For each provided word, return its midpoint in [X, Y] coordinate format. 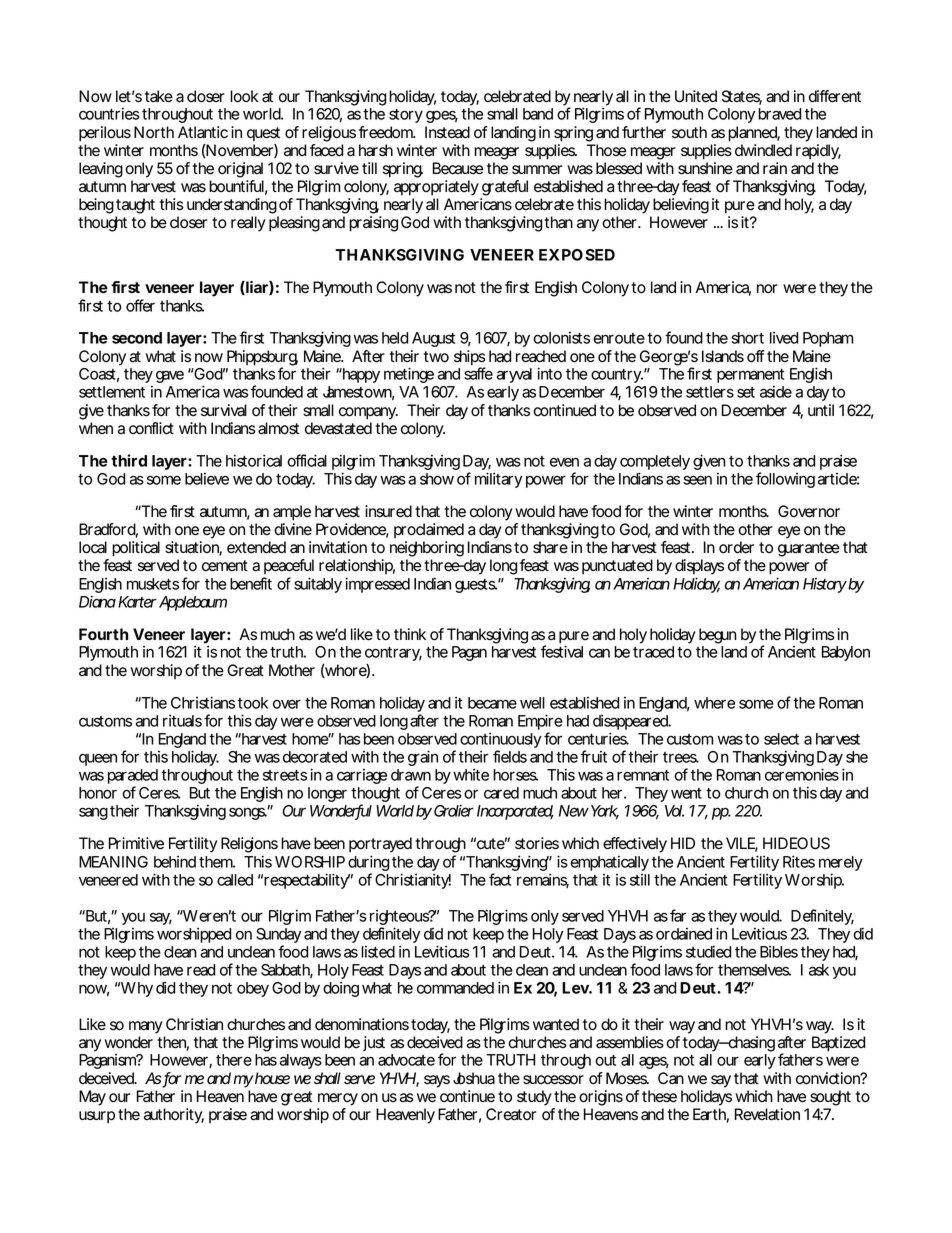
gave [170, 376]
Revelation [767, 1114]
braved [779, 114]
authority [174, 1116]
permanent [750, 376]
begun [718, 636]
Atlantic [203, 132]
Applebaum [193, 603]
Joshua [474, 1078]
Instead [447, 132]
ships [470, 359]
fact [500, 879]
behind [175, 862]
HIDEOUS [796, 843]
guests [476, 586]
